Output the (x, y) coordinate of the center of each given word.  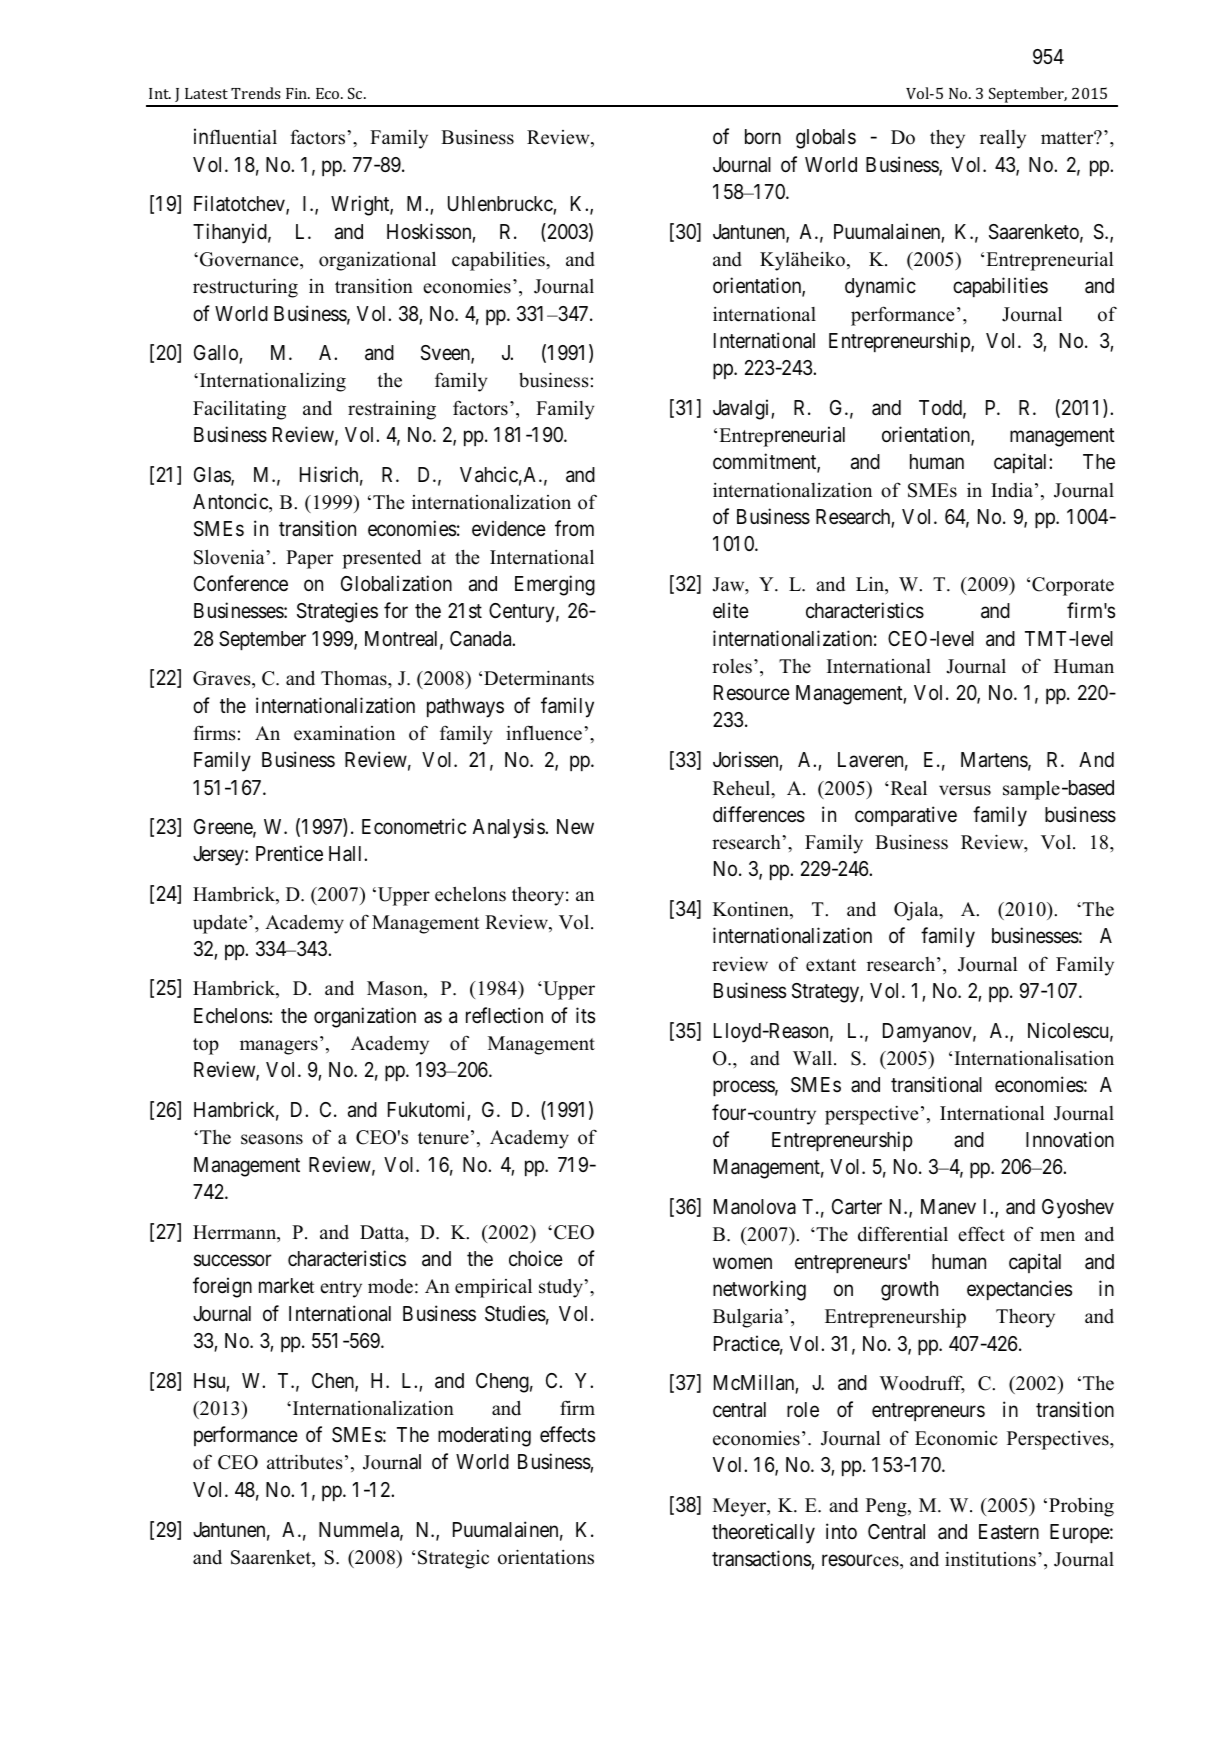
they (947, 139)
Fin (298, 93)
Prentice (289, 853)
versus (965, 790)
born (763, 137)
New (575, 826)
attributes (305, 1462)
